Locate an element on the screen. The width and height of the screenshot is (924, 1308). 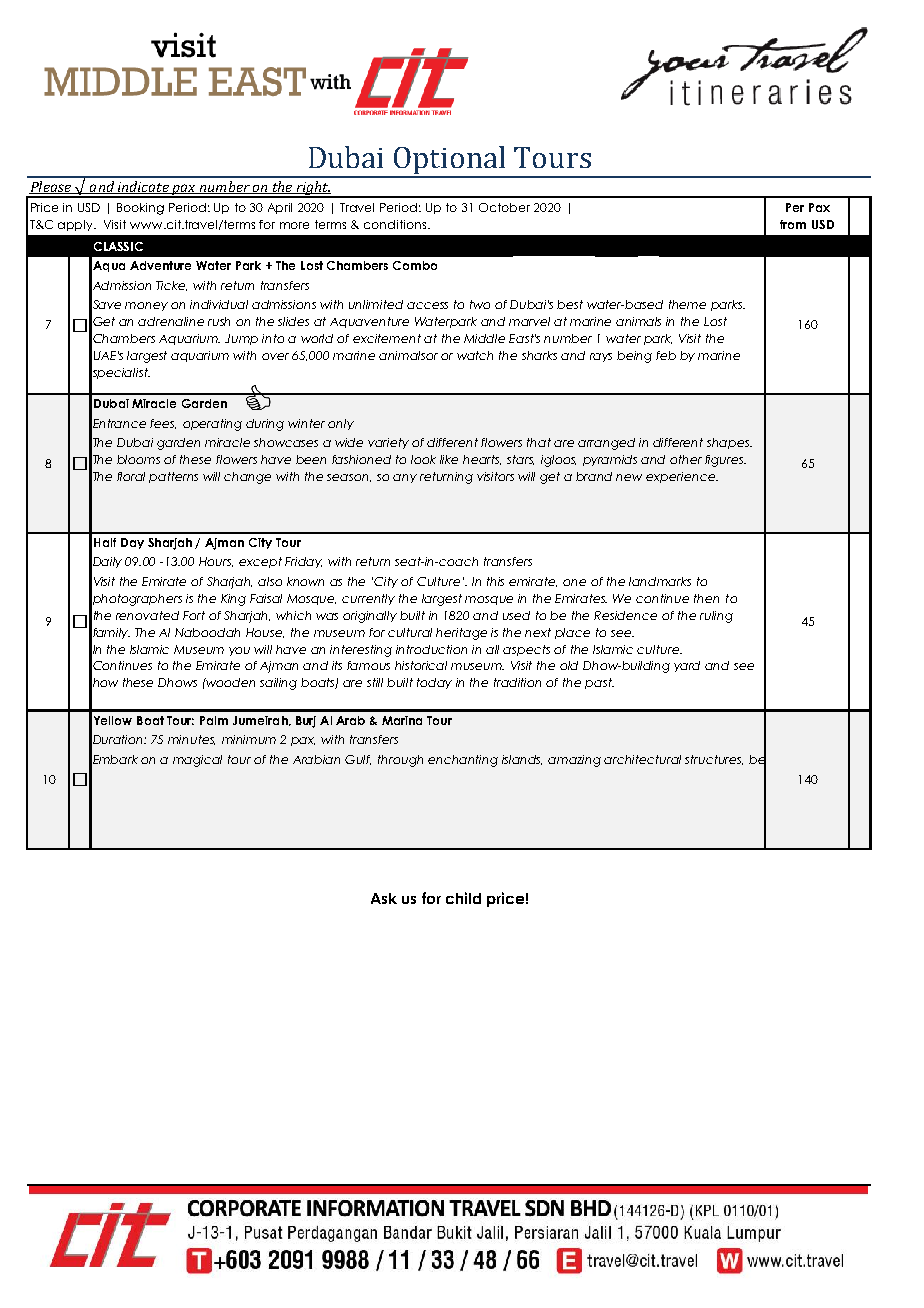
today is located at coordinates (434, 683).
